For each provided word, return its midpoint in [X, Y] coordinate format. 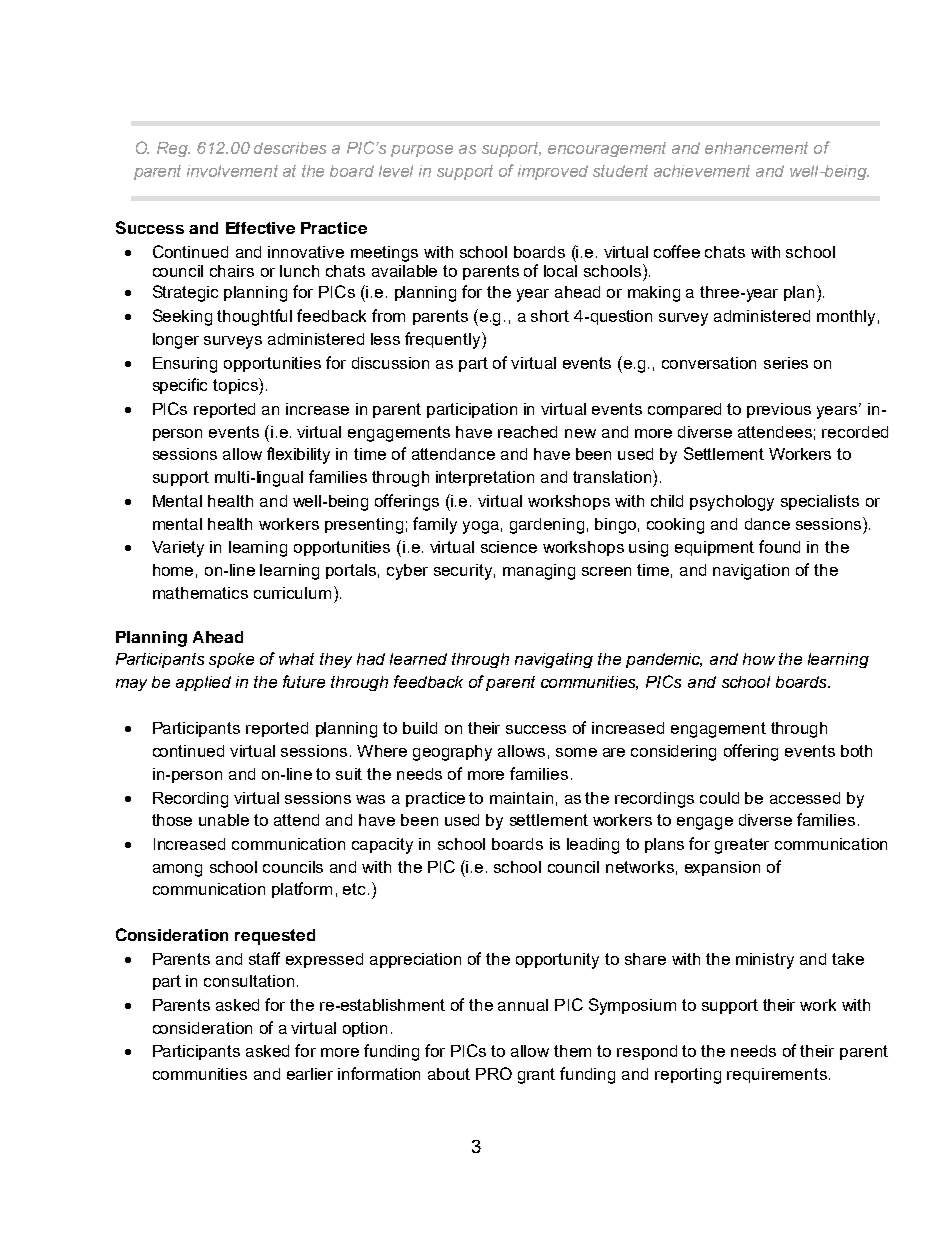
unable [224, 820]
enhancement [756, 148]
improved [553, 172]
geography [452, 753]
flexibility [298, 455]
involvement [232, 171]
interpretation [485, 478]
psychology [732, 503]
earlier [310, 1074]
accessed [805, 798]
